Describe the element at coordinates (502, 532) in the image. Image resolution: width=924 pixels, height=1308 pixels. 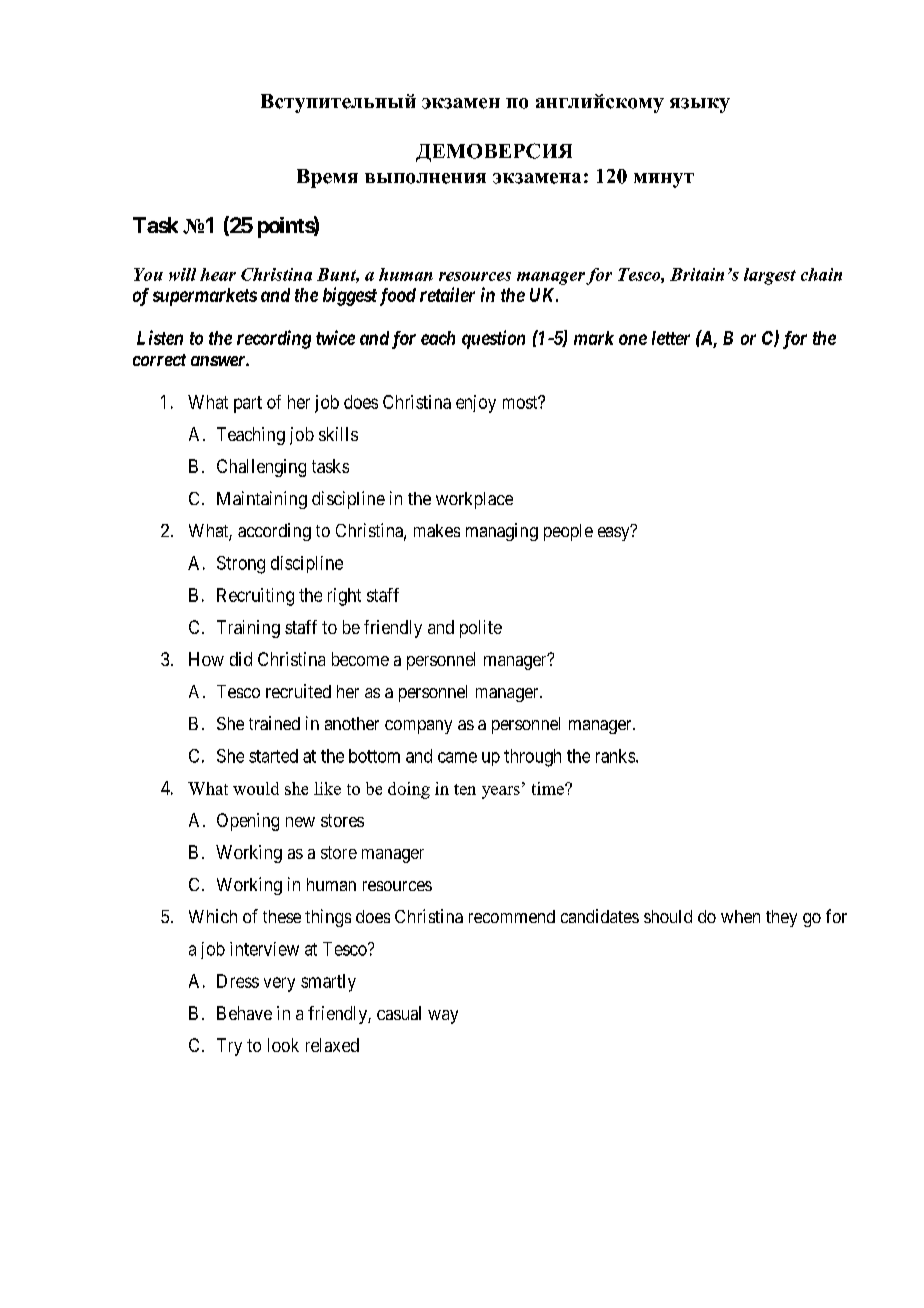
I see `managing` at that location.
